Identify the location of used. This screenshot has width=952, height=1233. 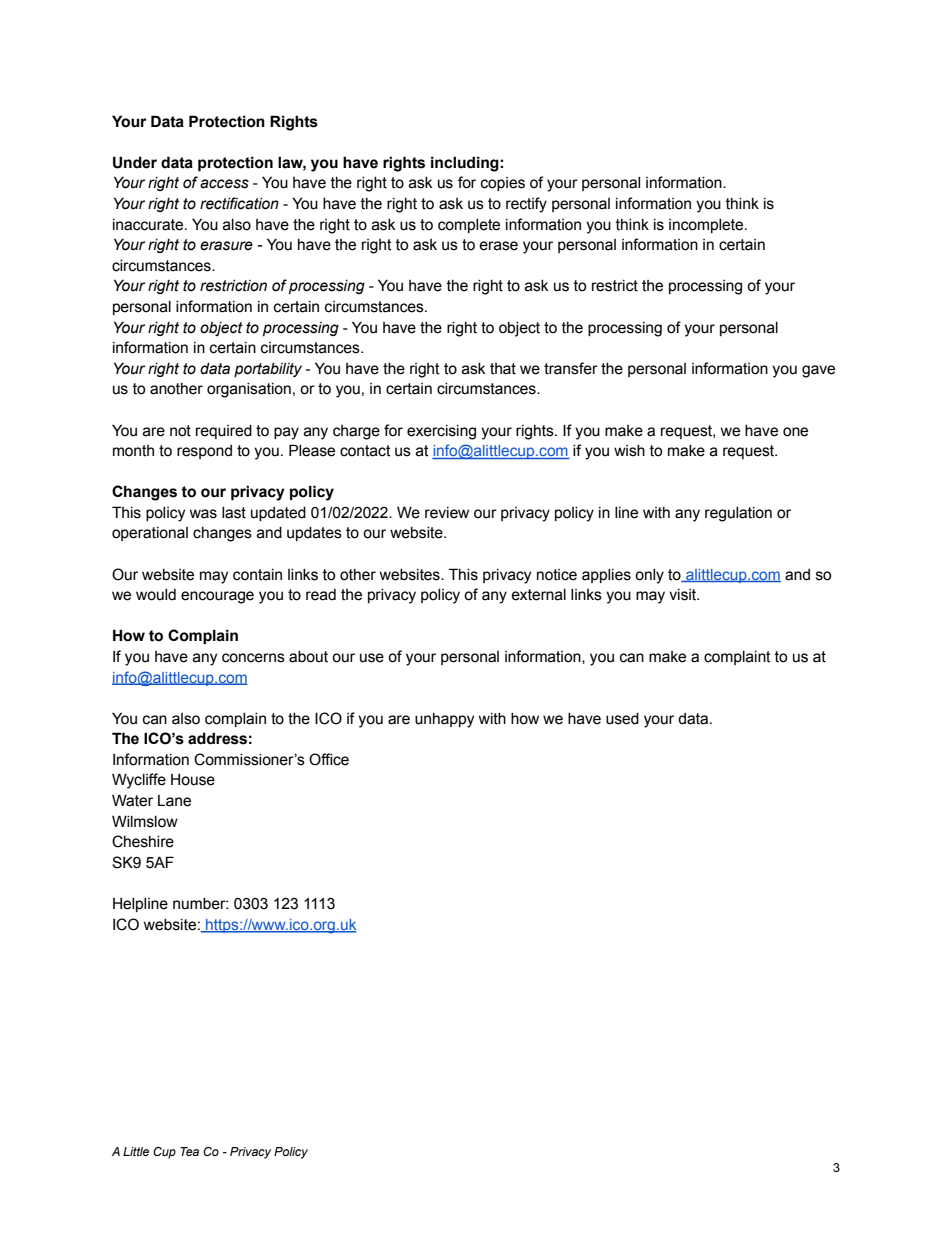
(622, 719).
